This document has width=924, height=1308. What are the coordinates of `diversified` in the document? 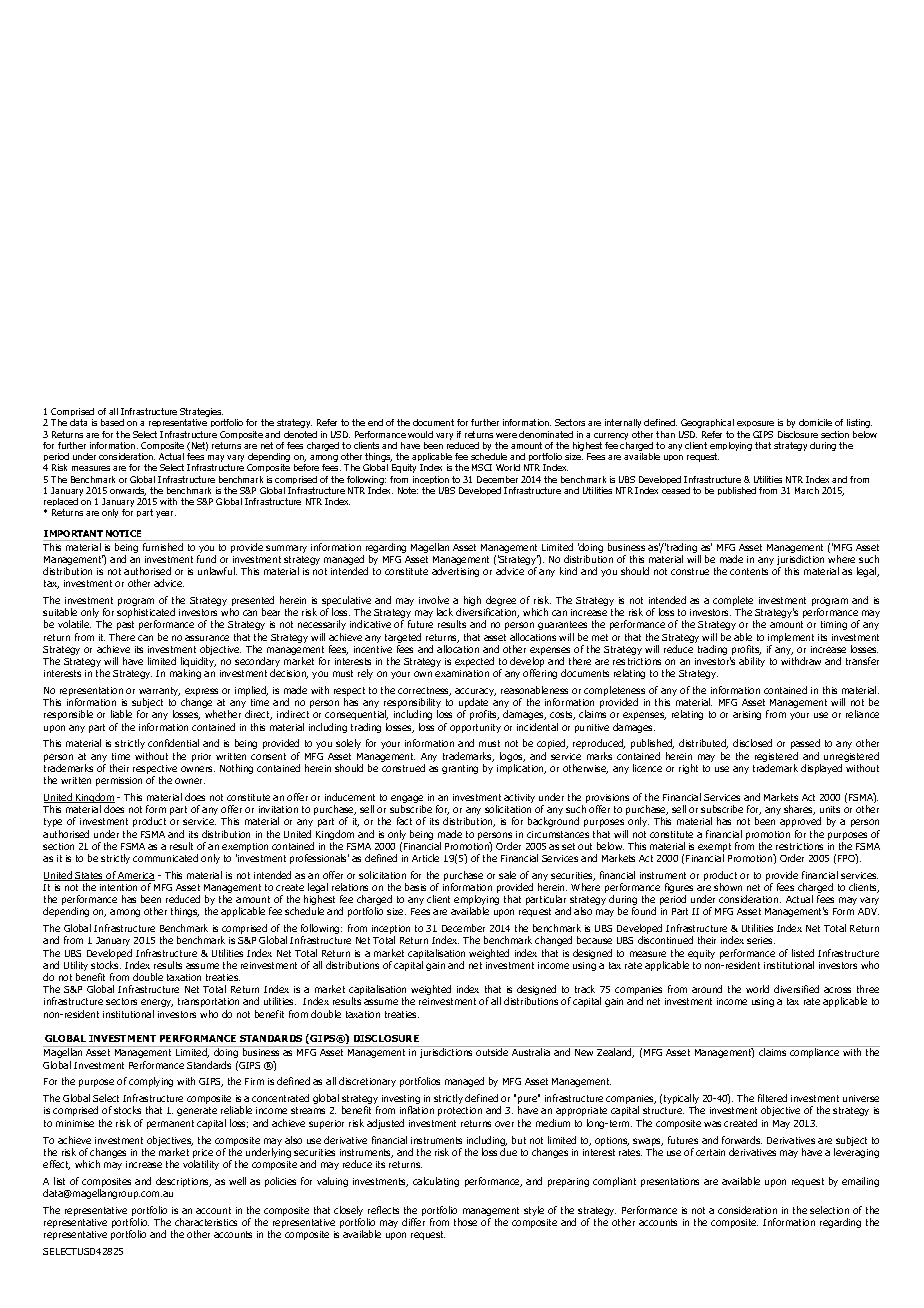 It's located at (796, 989).
